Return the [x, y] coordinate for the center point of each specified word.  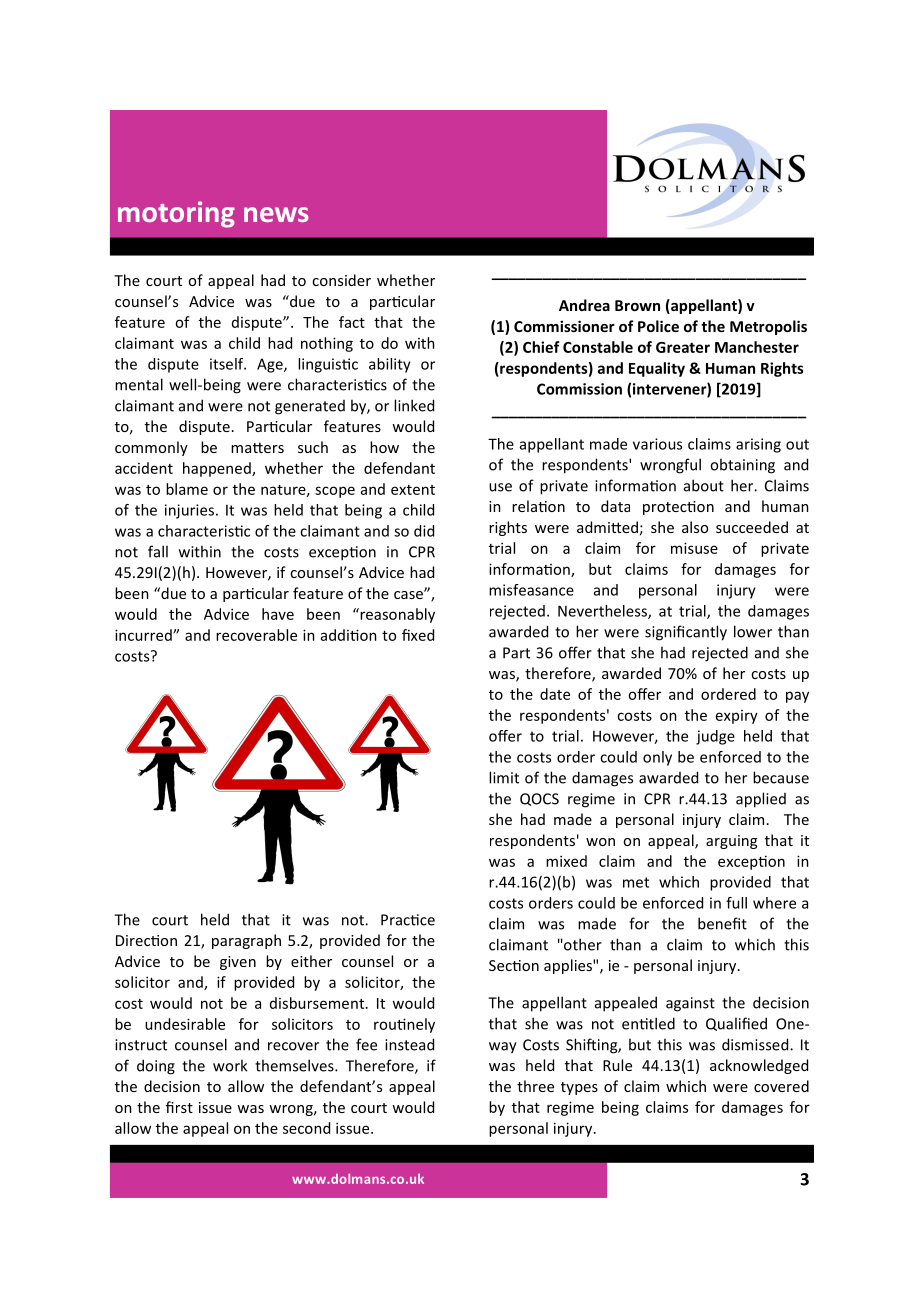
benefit [722, 923]
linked [414, 405]
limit [504, 777]
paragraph [246, 941]
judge [715, 737]
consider [341, 280]
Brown [637, 305]
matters [257, 447]
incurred [144, 635]
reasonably [396, 615]
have [278, 614]
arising [758, 445]
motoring [176, 214]
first [179, 1107]
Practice [408, 920]
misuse [694, 548]
